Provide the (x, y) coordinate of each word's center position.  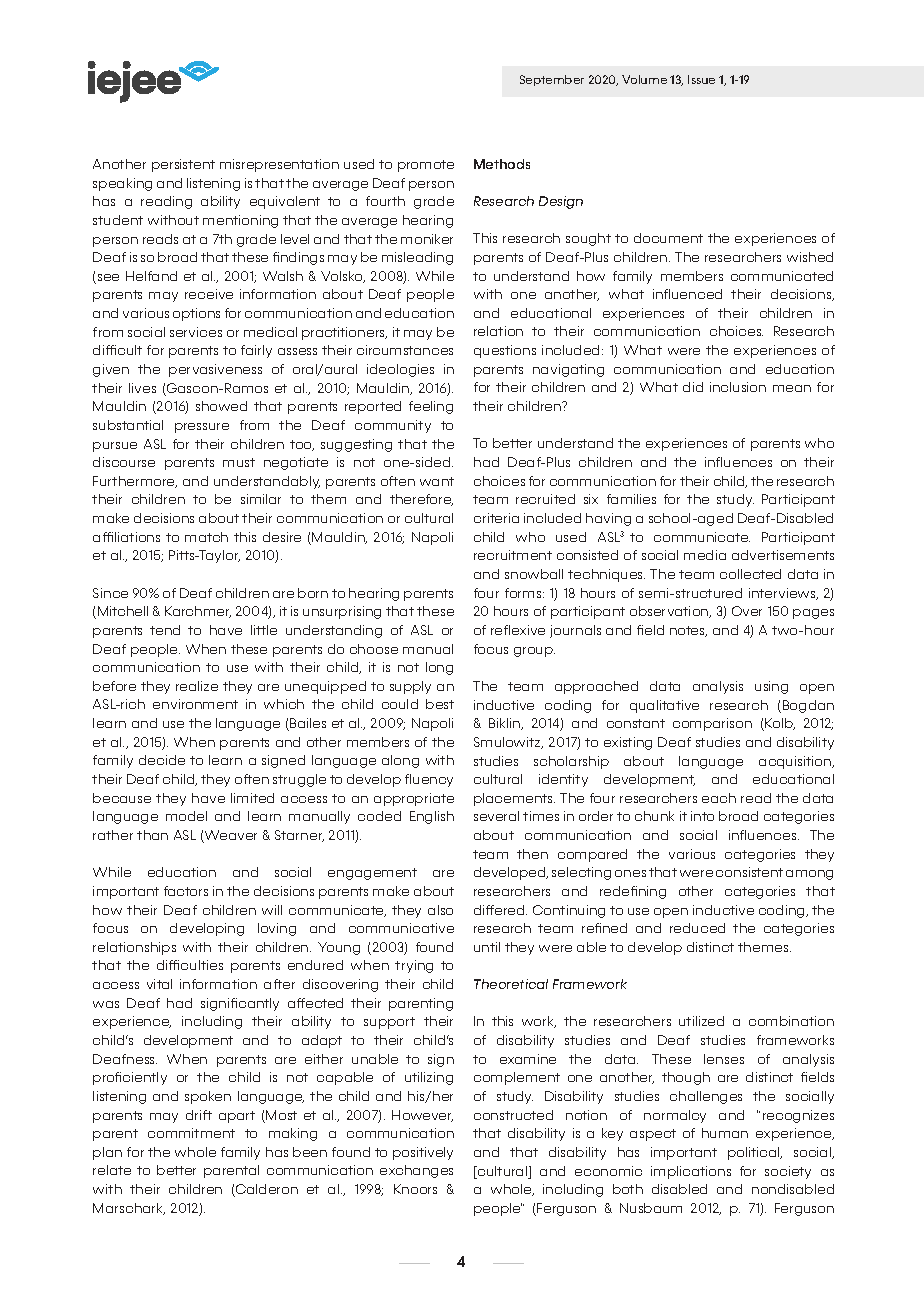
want (437, 481)
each (719, 798)
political (755, 1153)
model (186, 816)
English (432, 817)
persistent (183, 165)
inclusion (738, 387)
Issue (701, 79)
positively (423, 1153)
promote (426, 166)
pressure (202, 428)
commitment (191, 1133)
